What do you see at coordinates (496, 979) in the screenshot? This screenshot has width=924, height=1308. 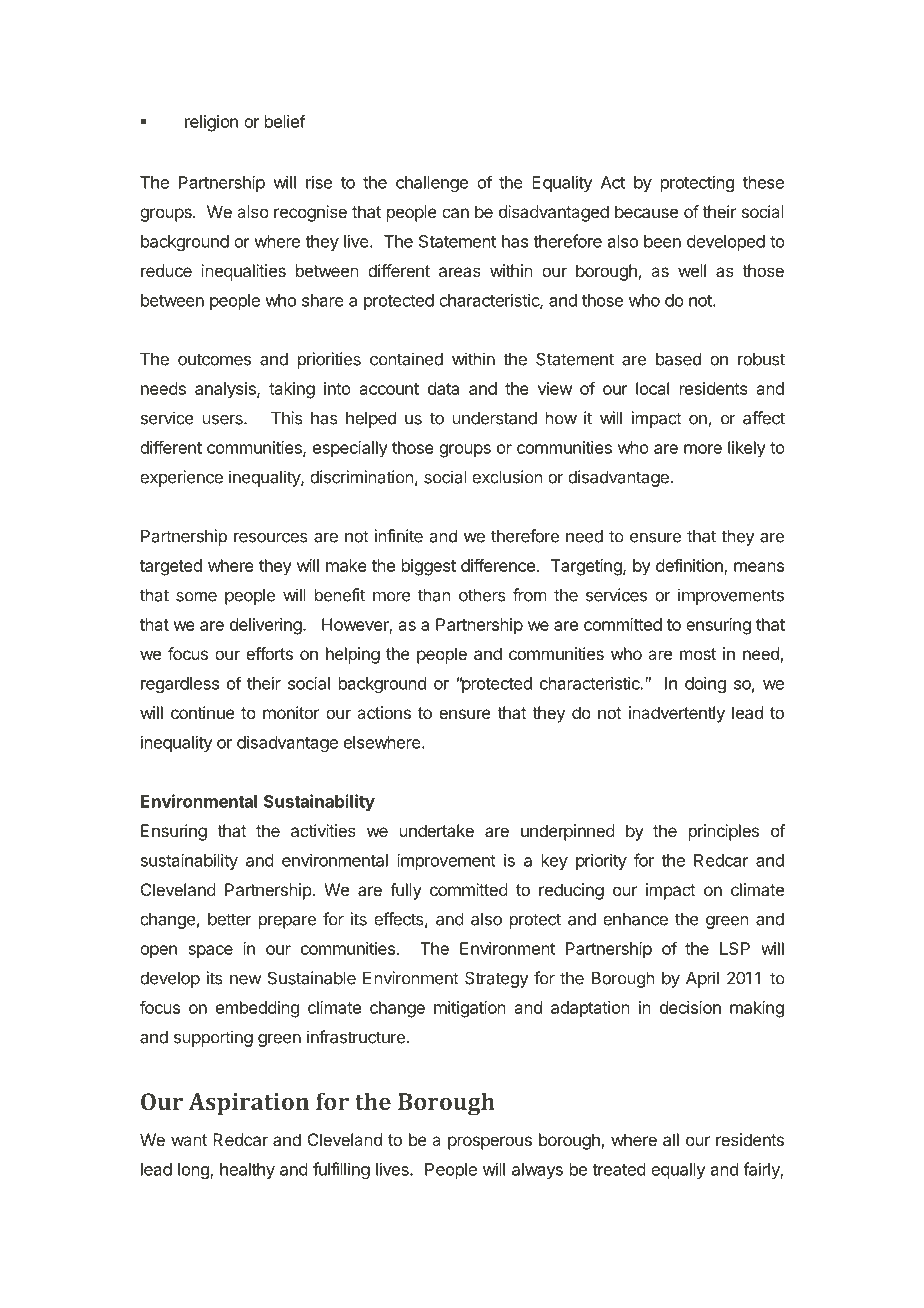 I see `Strategy` at bounding box center [496, 979].
